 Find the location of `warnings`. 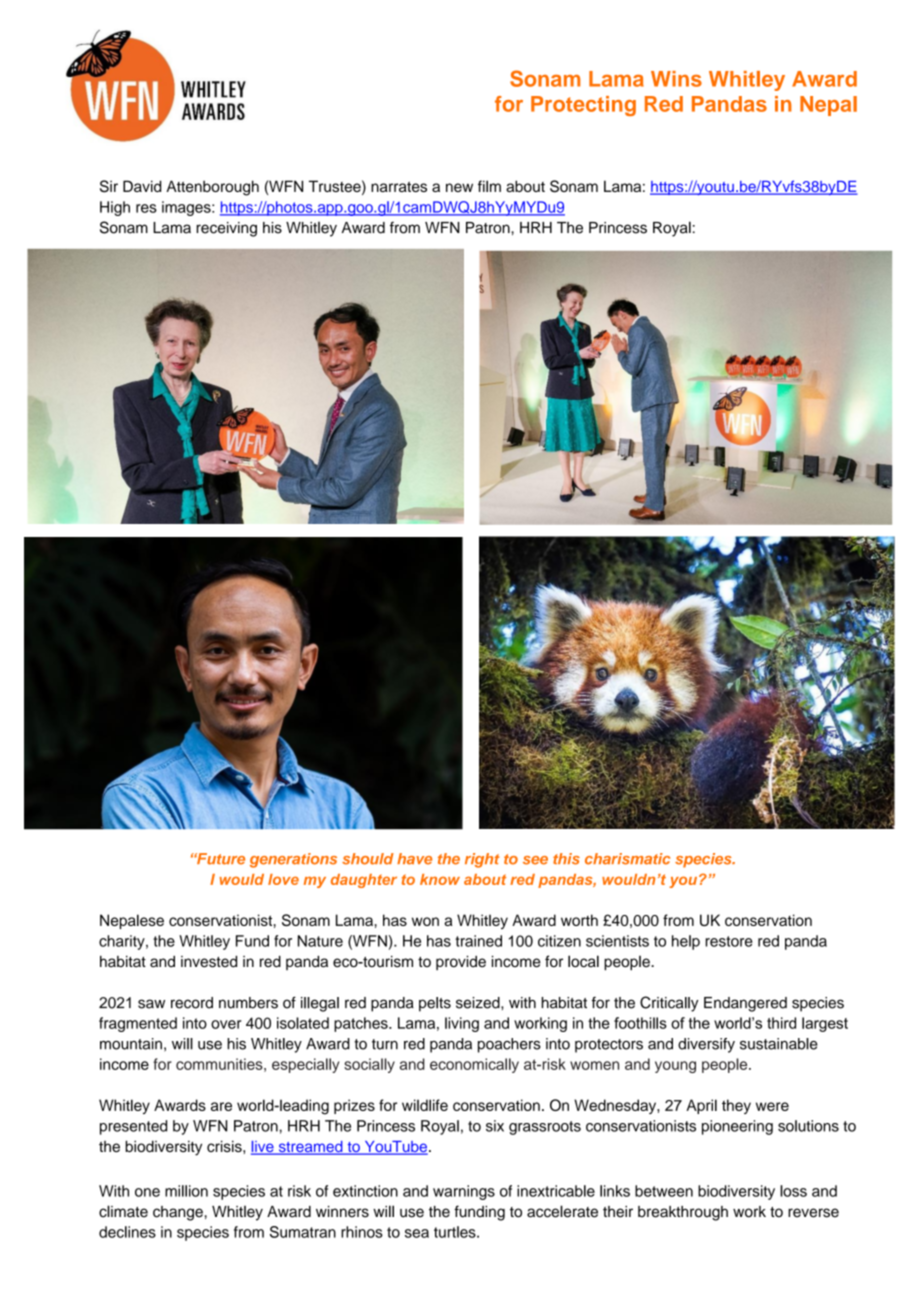

warnings is located at coordinates (464, 1192).
